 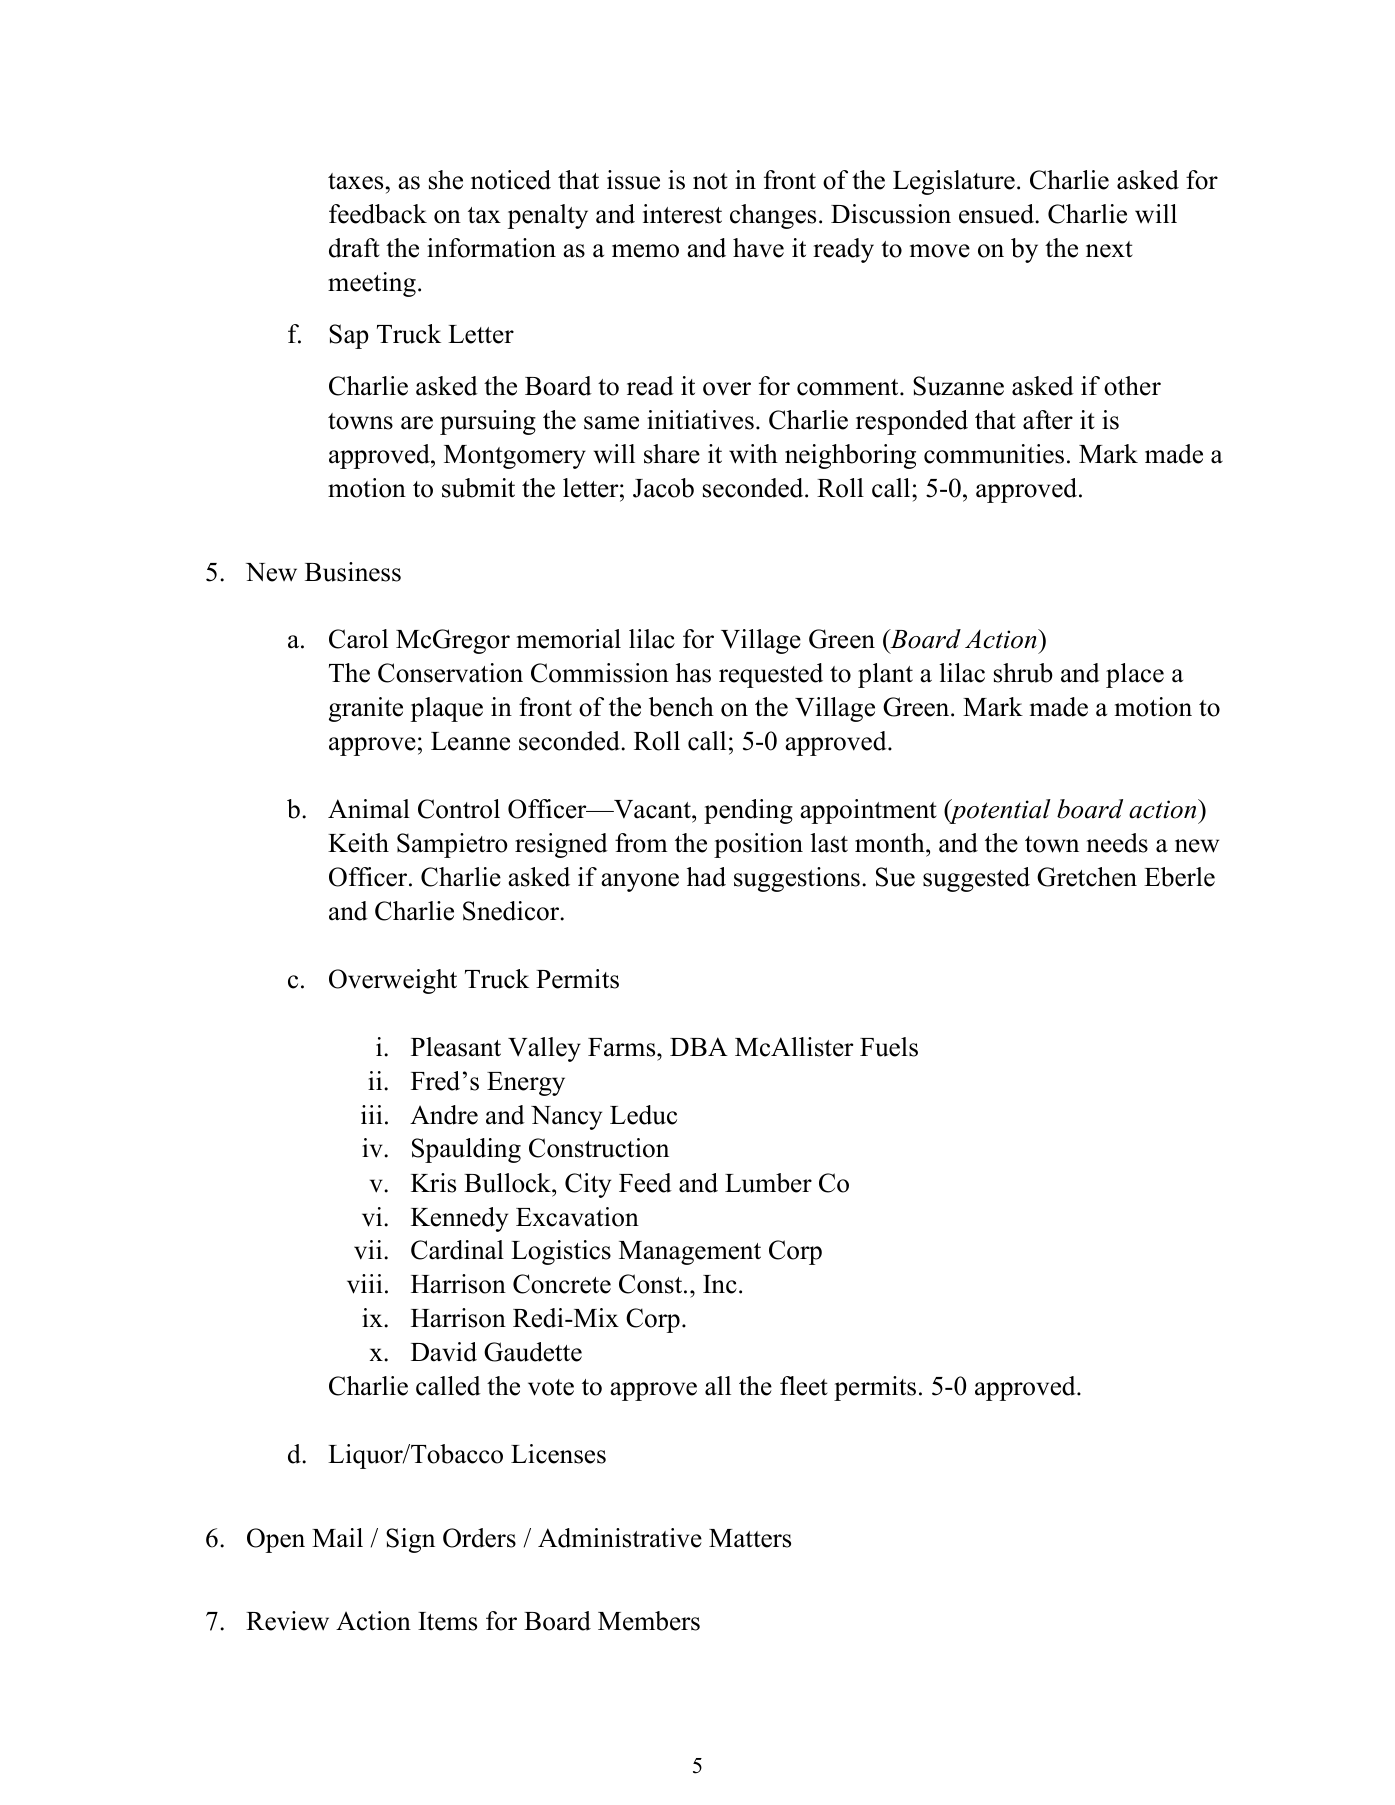 What do you see at coordinates (337, 1538) in the image?
I see `Mail` at bounding box center [337, 1538].
